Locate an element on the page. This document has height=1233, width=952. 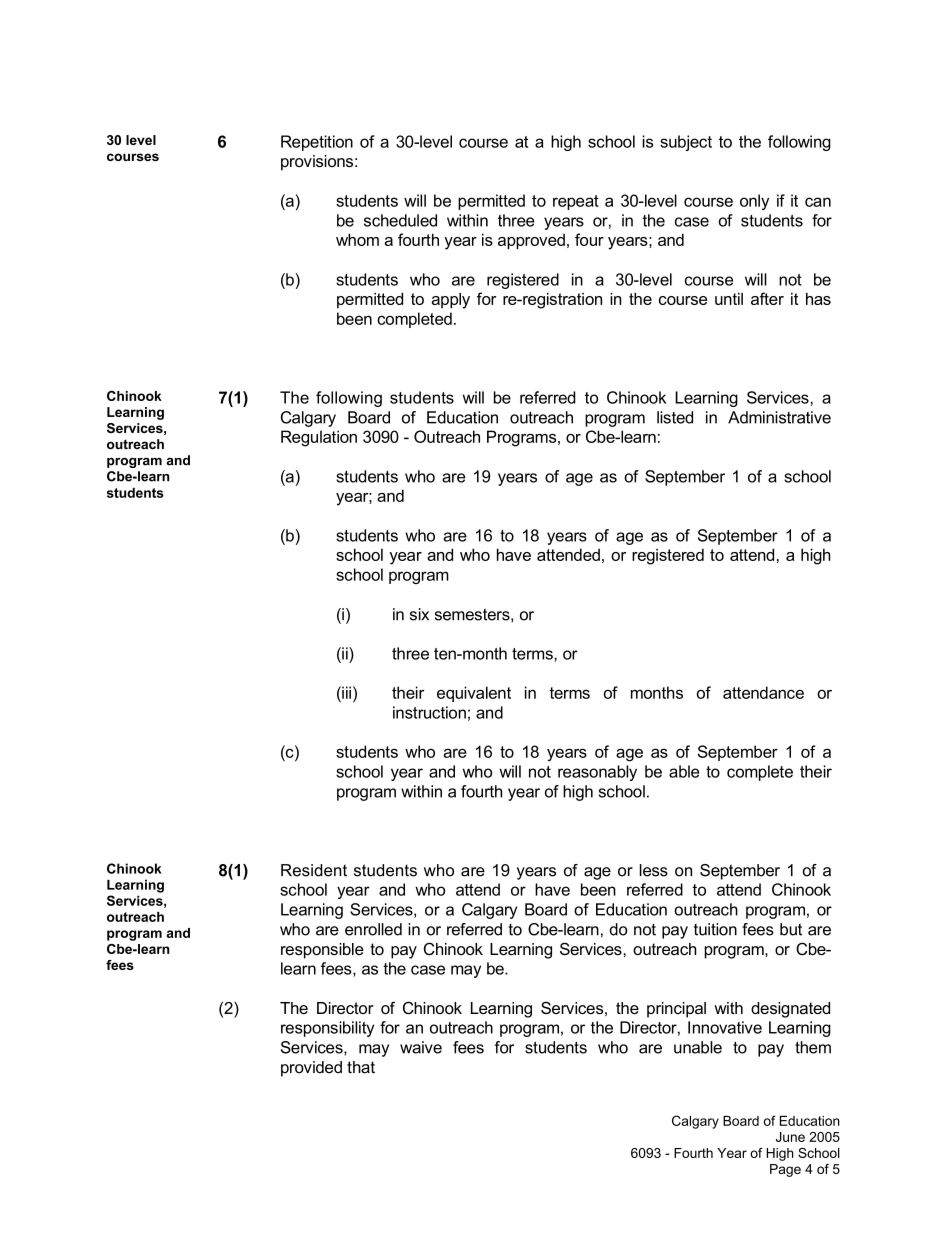
scheduled is located at coordinates (400, 220).
